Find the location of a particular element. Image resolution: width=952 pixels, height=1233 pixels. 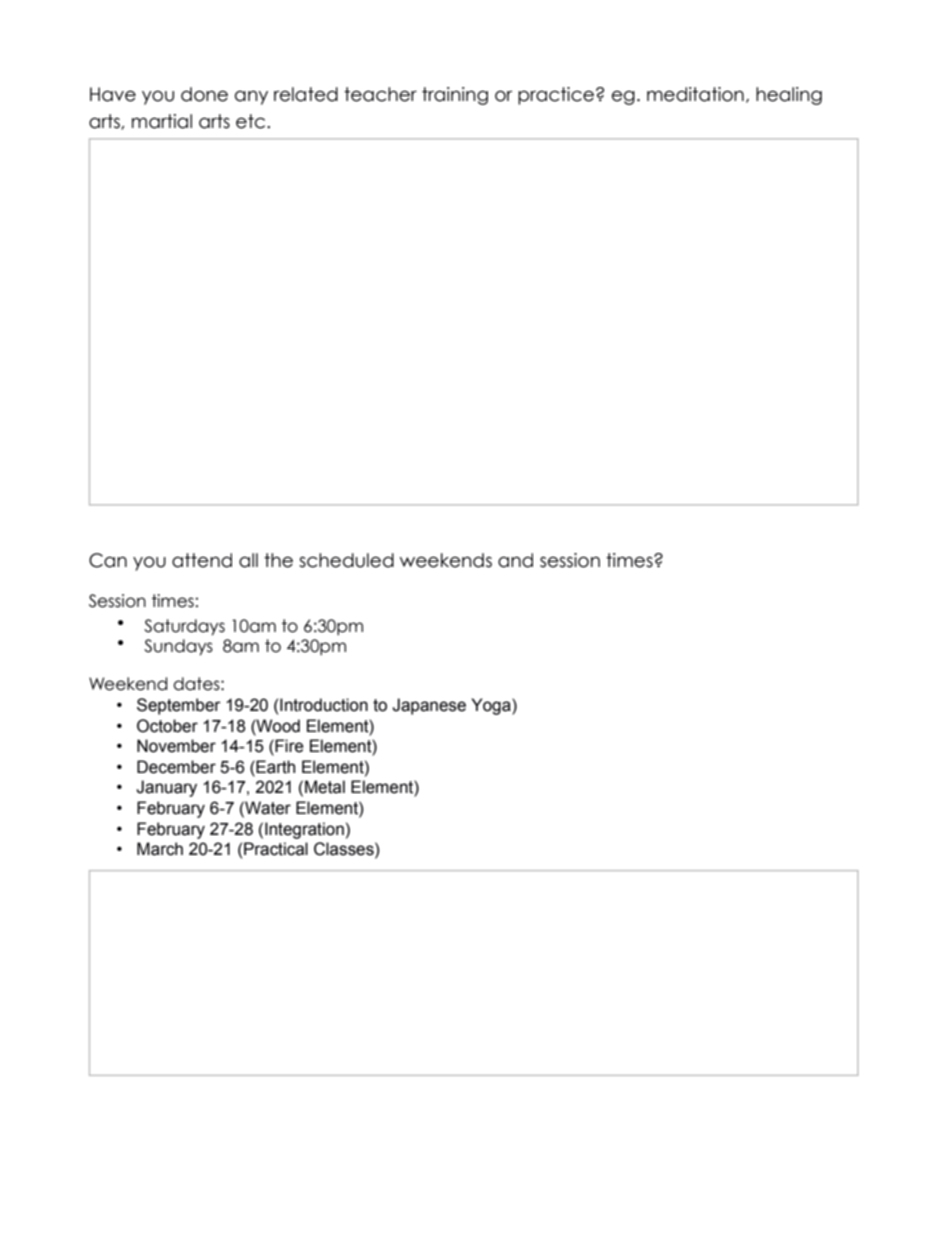

martial is located at coordinates (162, 121).
